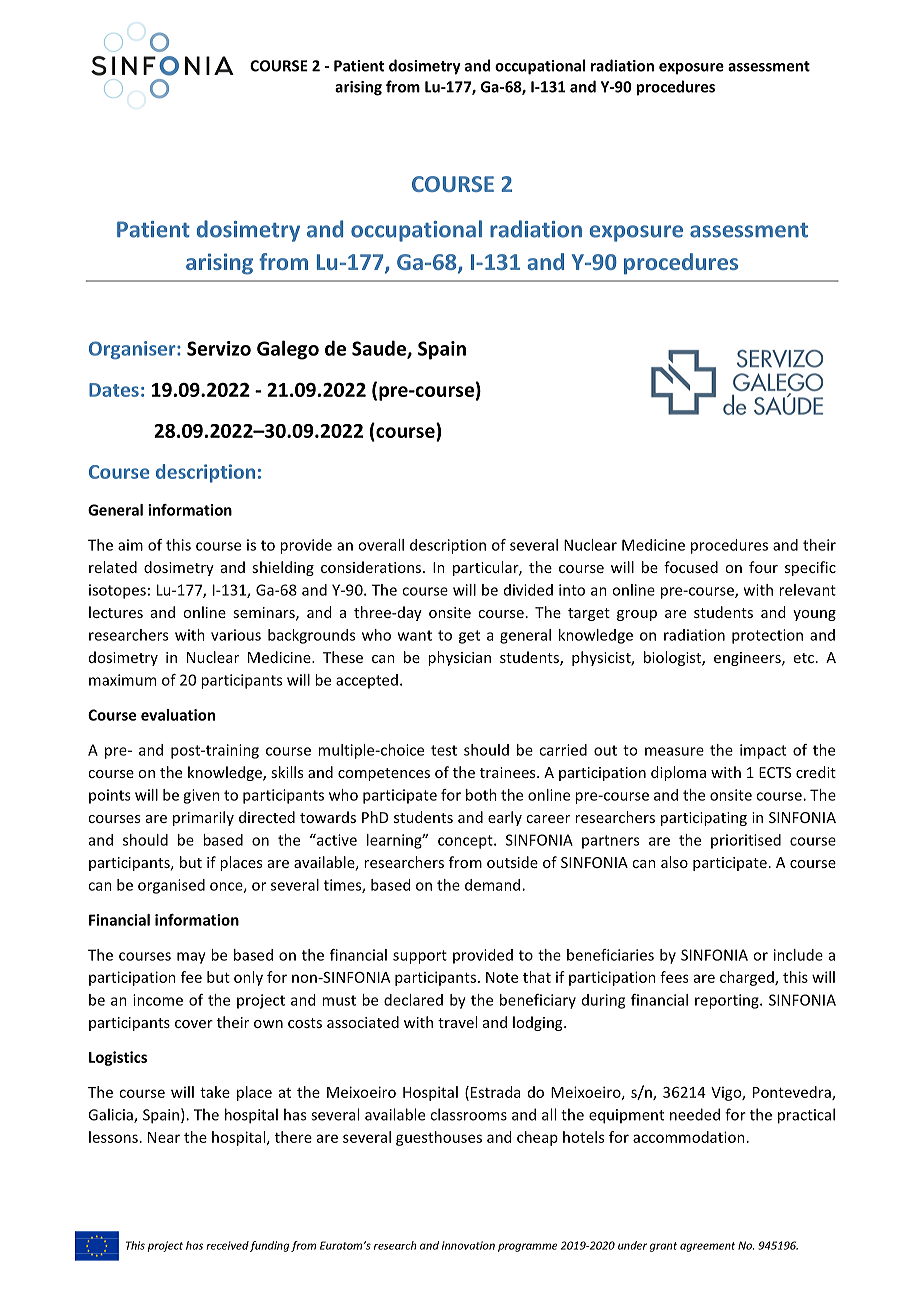  What do you see at coordinates (704, 819) in the page?
I see `participating` at bounding box center [704, 819].
